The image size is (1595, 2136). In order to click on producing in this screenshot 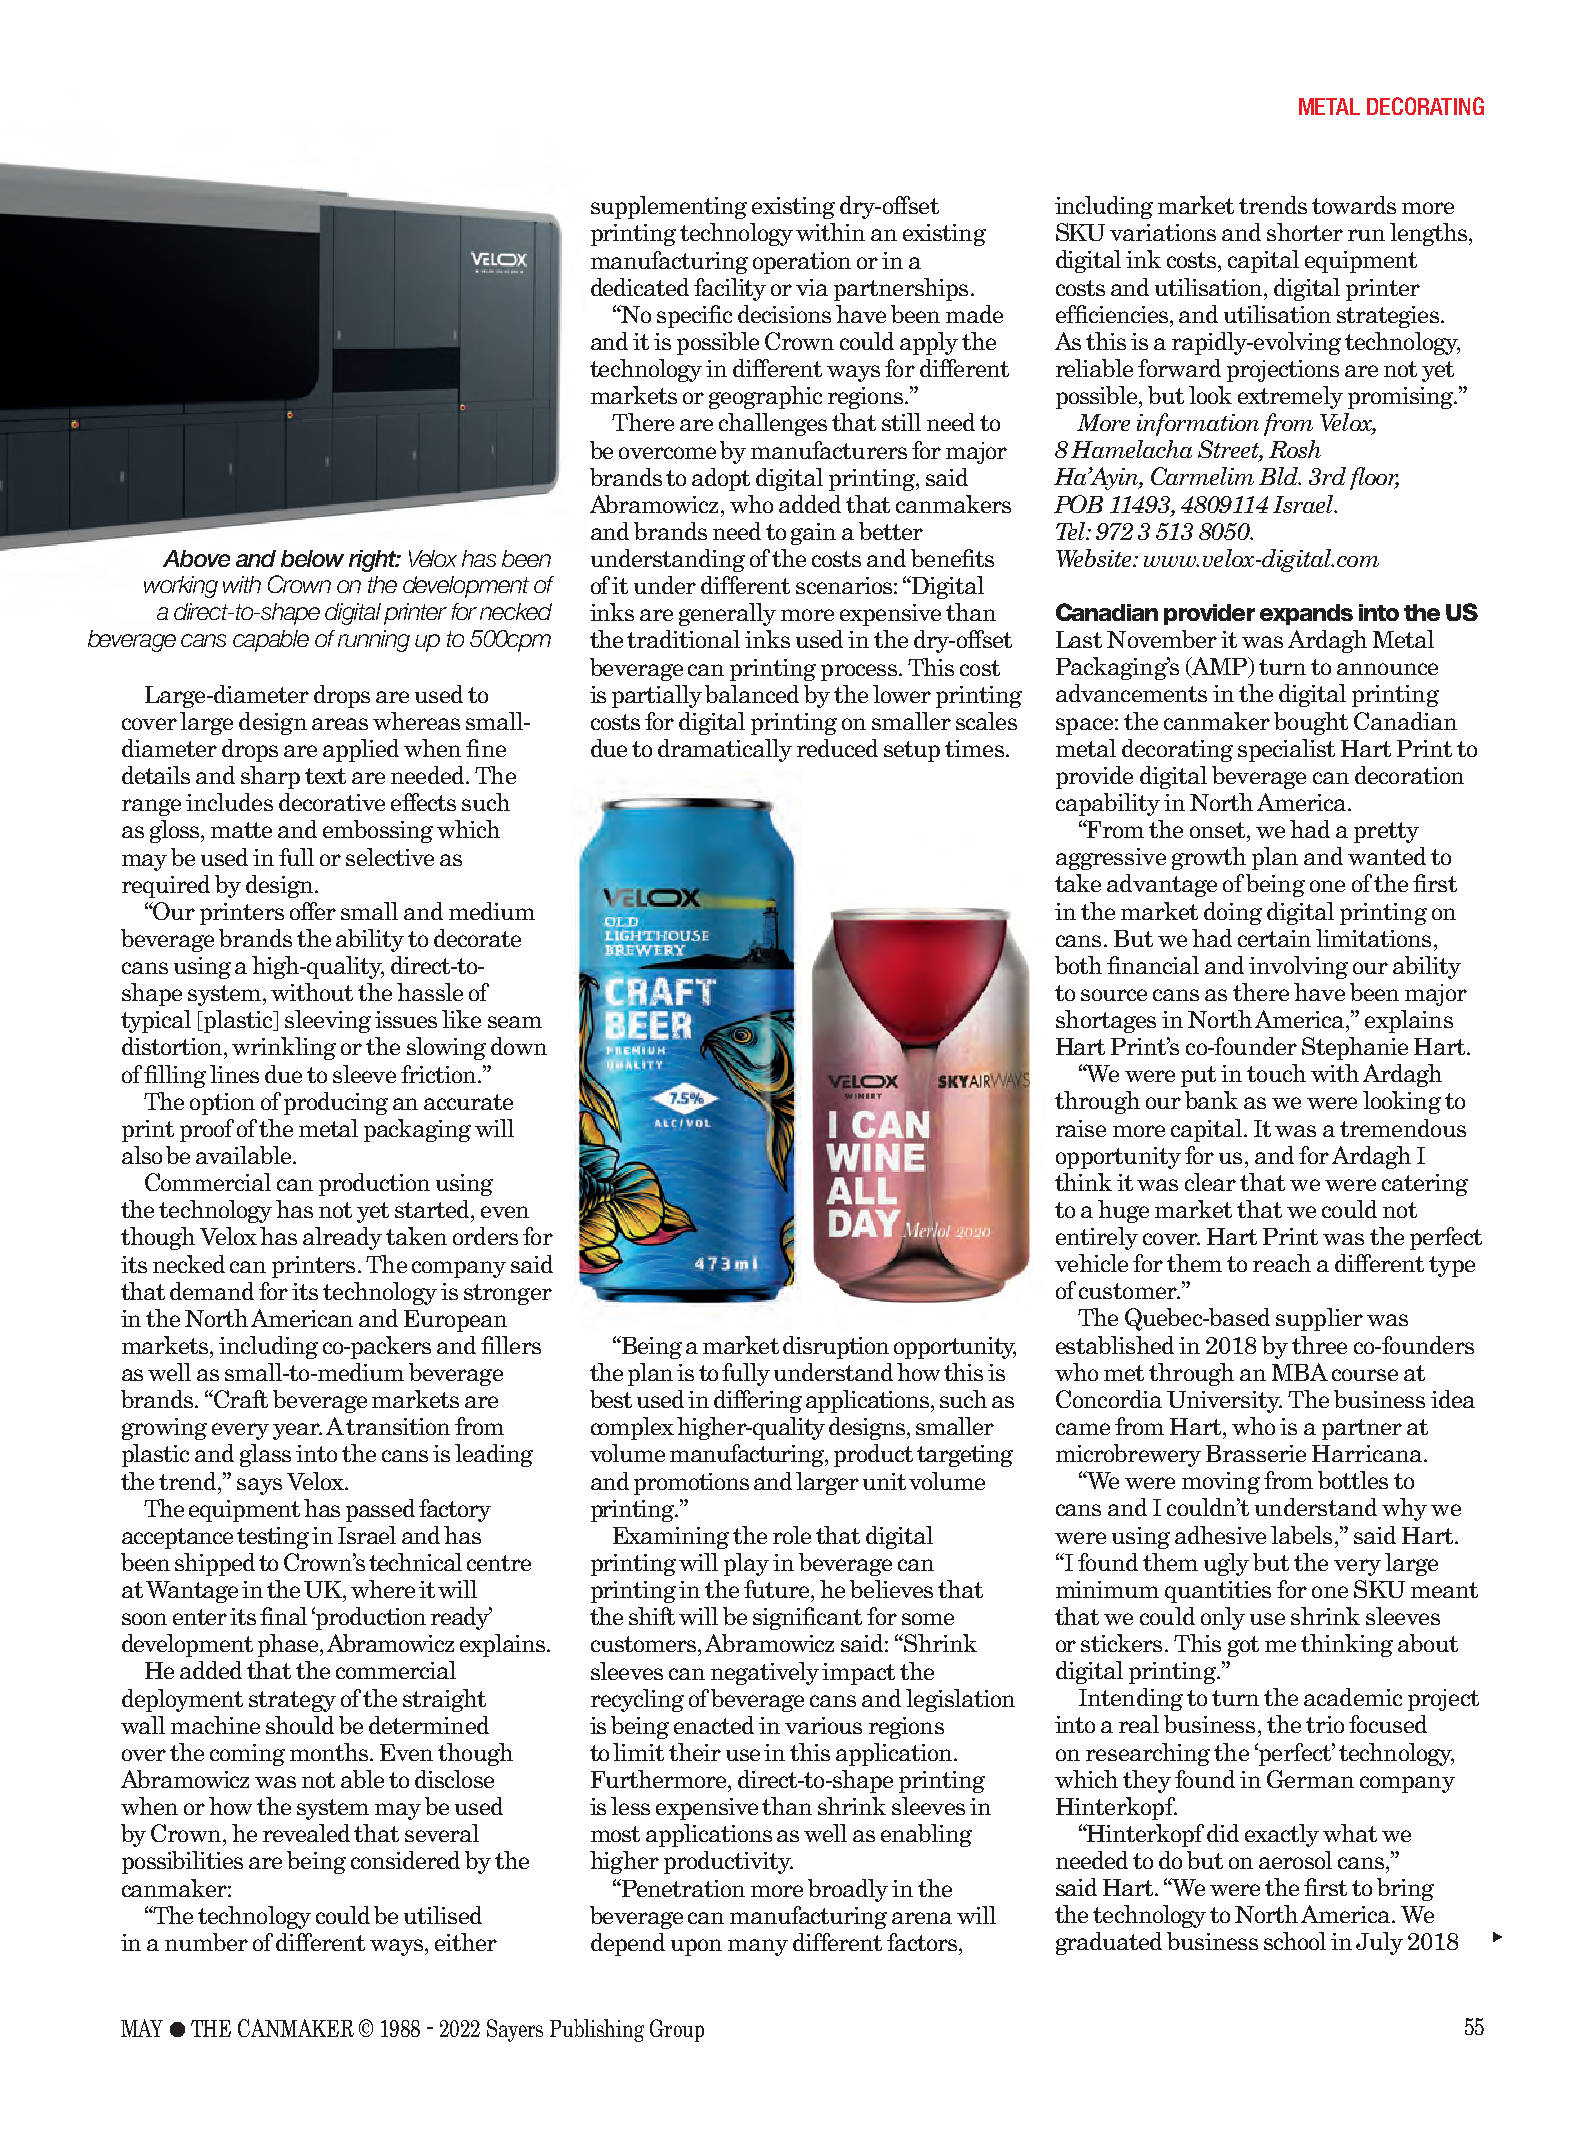, I will do `click(336, 1103)`.
